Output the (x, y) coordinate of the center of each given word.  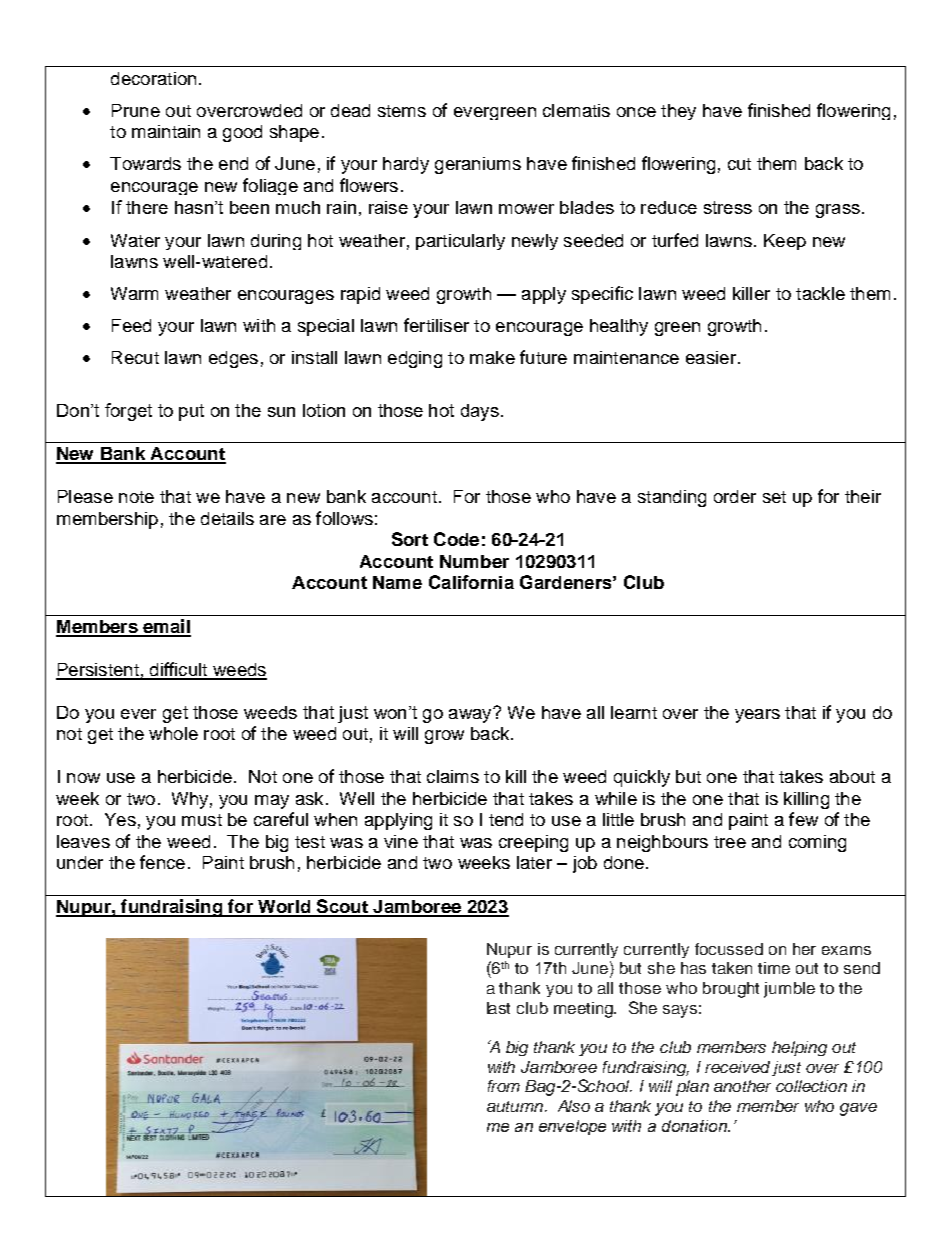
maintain (166, 131)
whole (173, 733)
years (757, 716)
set (774, 497)
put (191, 412)
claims (453, 776)
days (480, 412)
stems (402, 111)
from (504, 1086)
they (678, 112)
